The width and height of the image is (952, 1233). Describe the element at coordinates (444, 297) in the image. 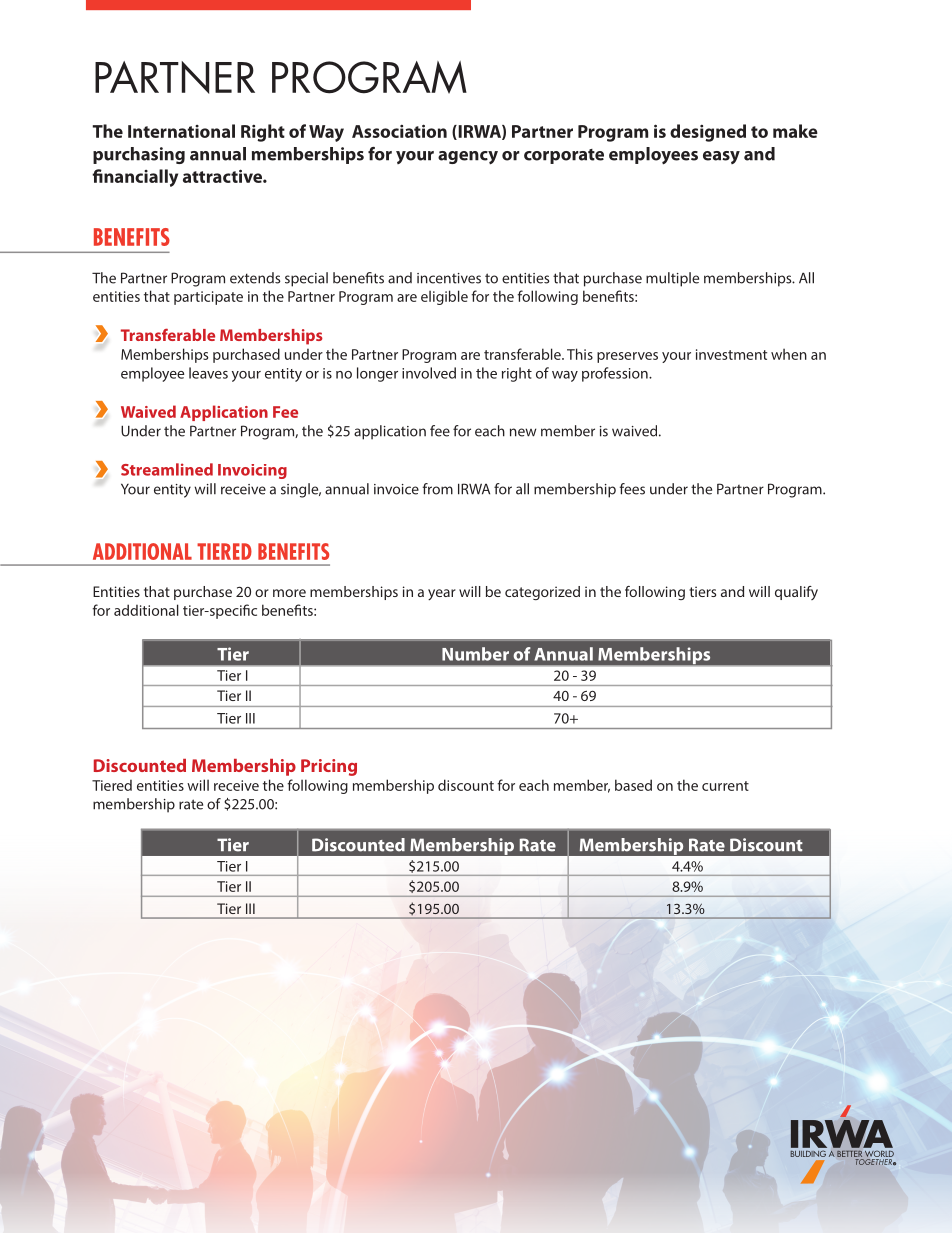

I see `eligible` at that location.
